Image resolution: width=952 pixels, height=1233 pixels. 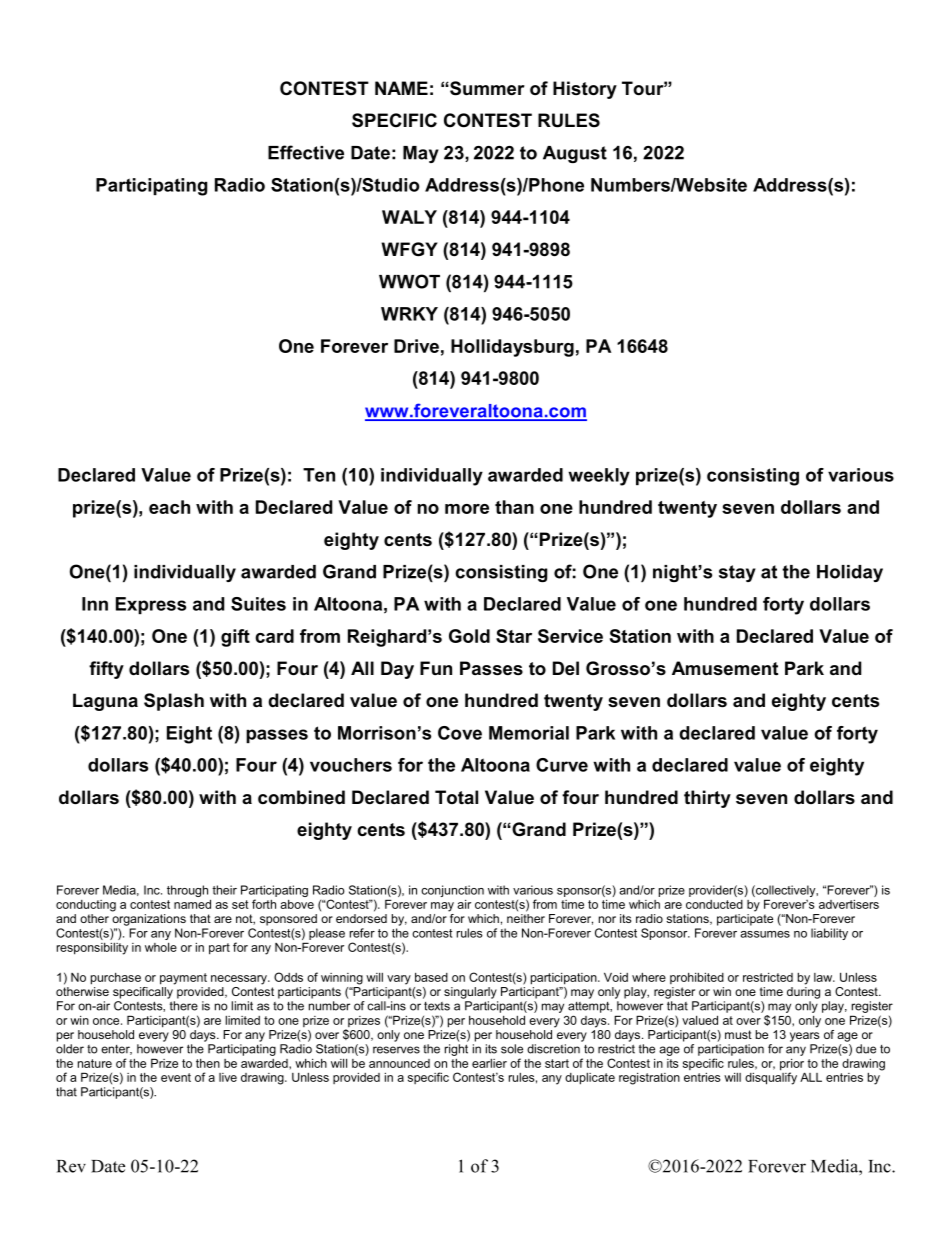 I want to click on weekly, so click(x=599, y=477).
